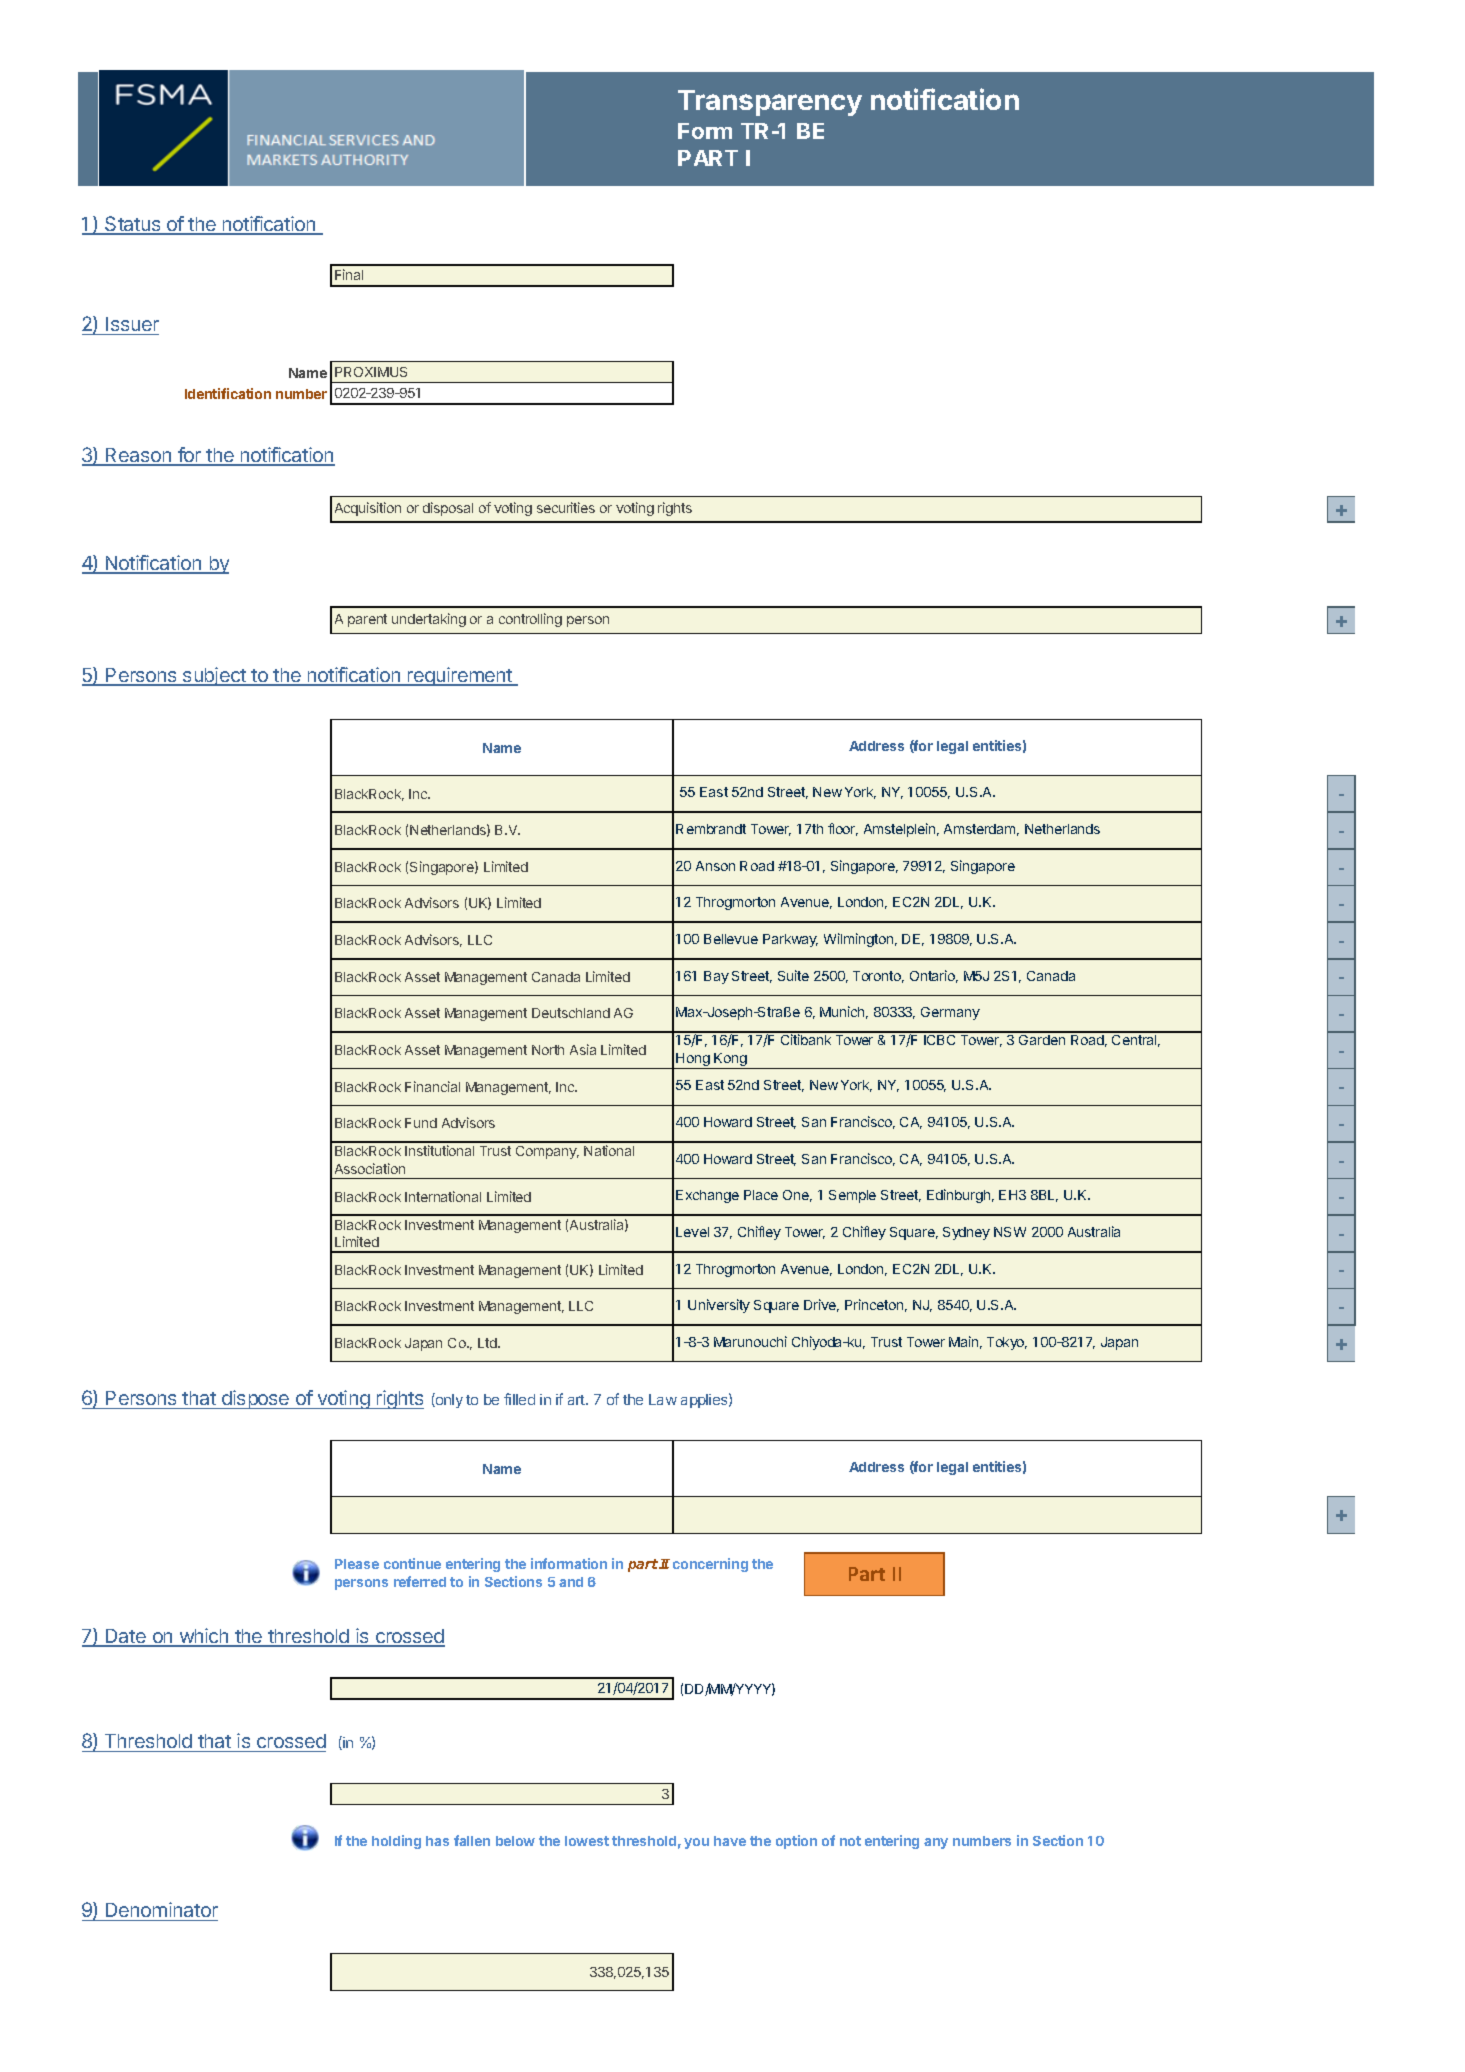  I want to click on lowest, so click(587, 1841).
